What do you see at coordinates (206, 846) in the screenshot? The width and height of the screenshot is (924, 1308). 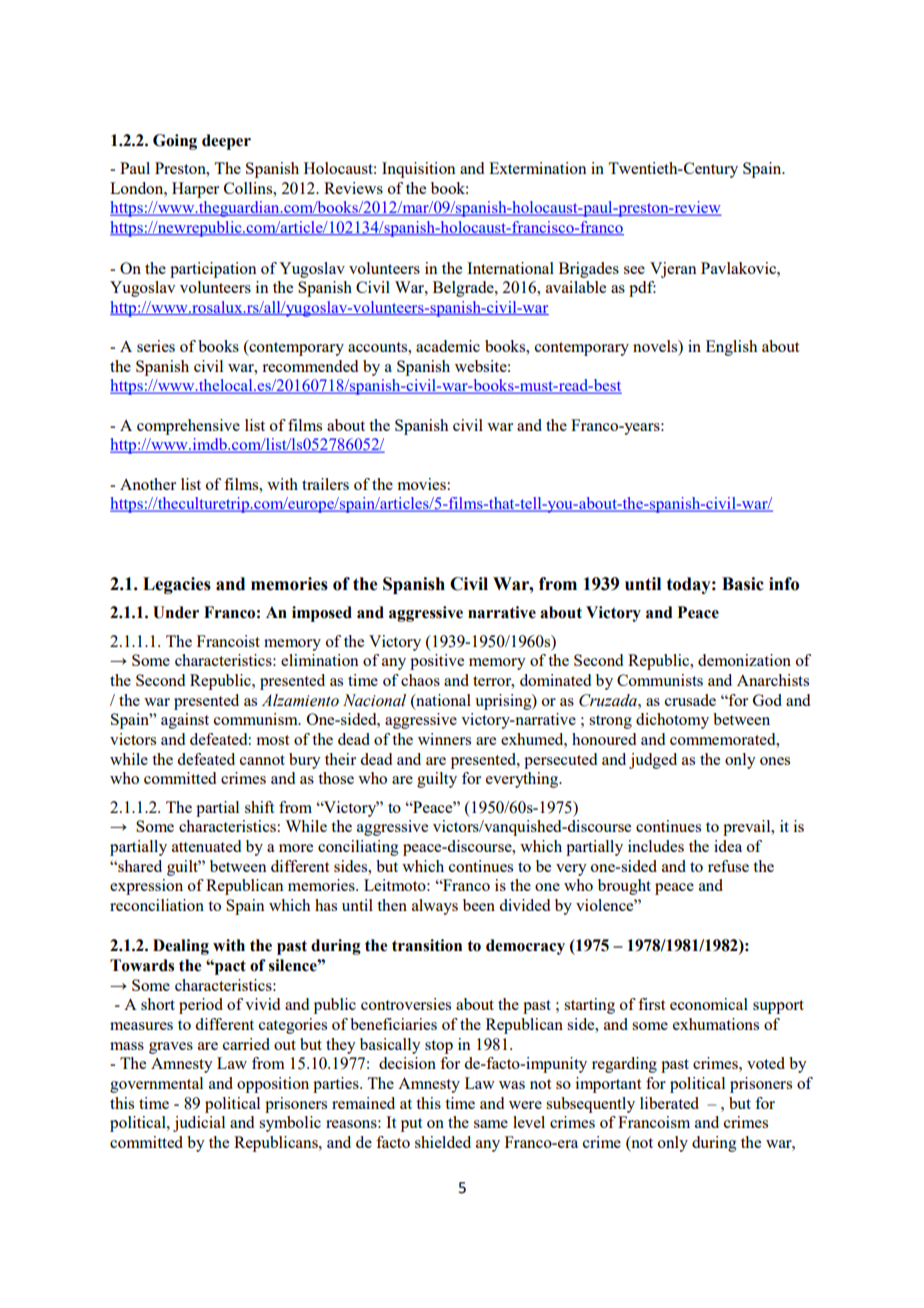 I see `attenuated` at bounding box center [206, 846].
